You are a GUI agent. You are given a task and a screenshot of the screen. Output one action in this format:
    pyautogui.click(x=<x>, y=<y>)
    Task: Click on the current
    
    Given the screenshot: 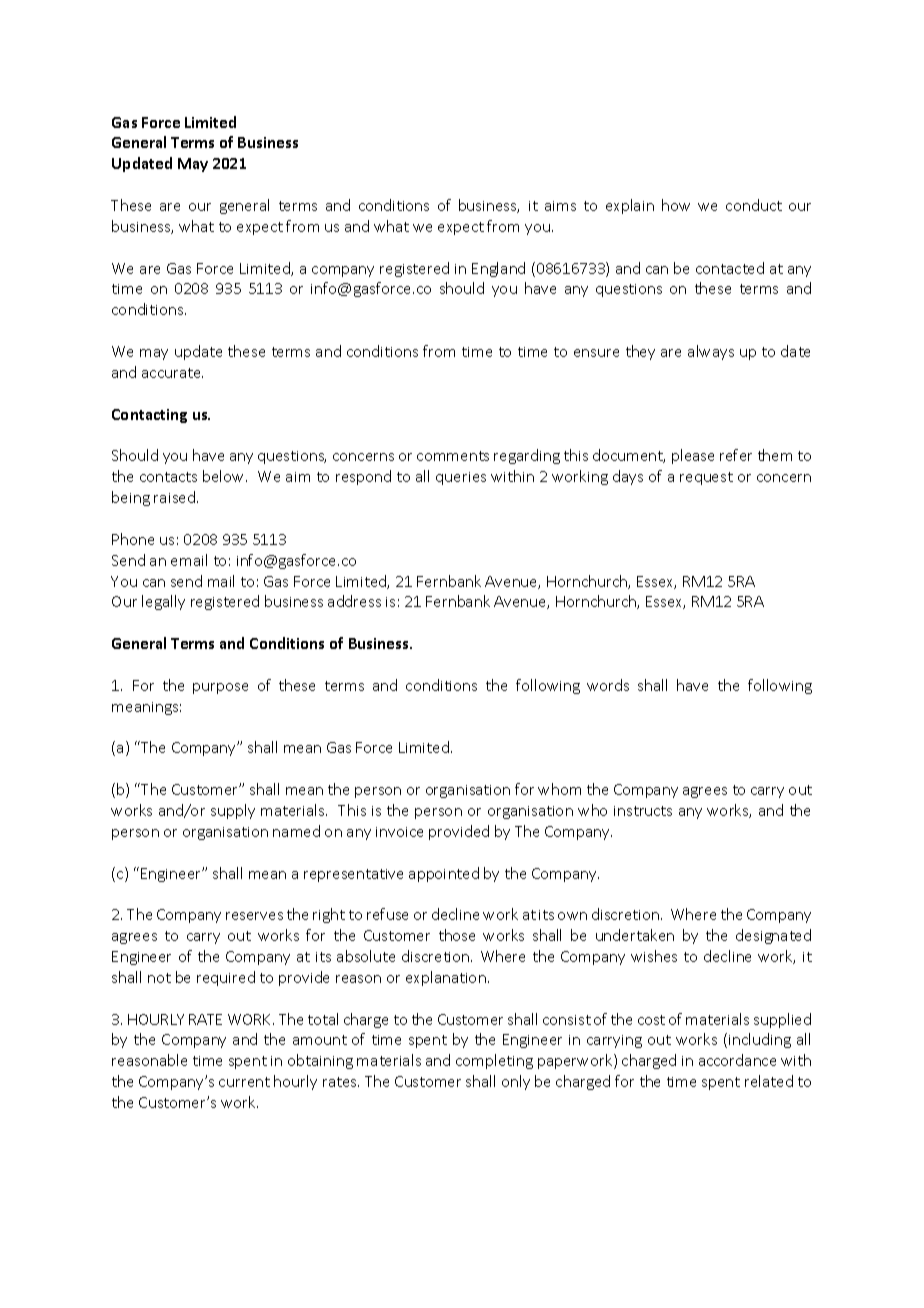 What is the action you would take?
    pyautogui.click(x=244, y=1082)
